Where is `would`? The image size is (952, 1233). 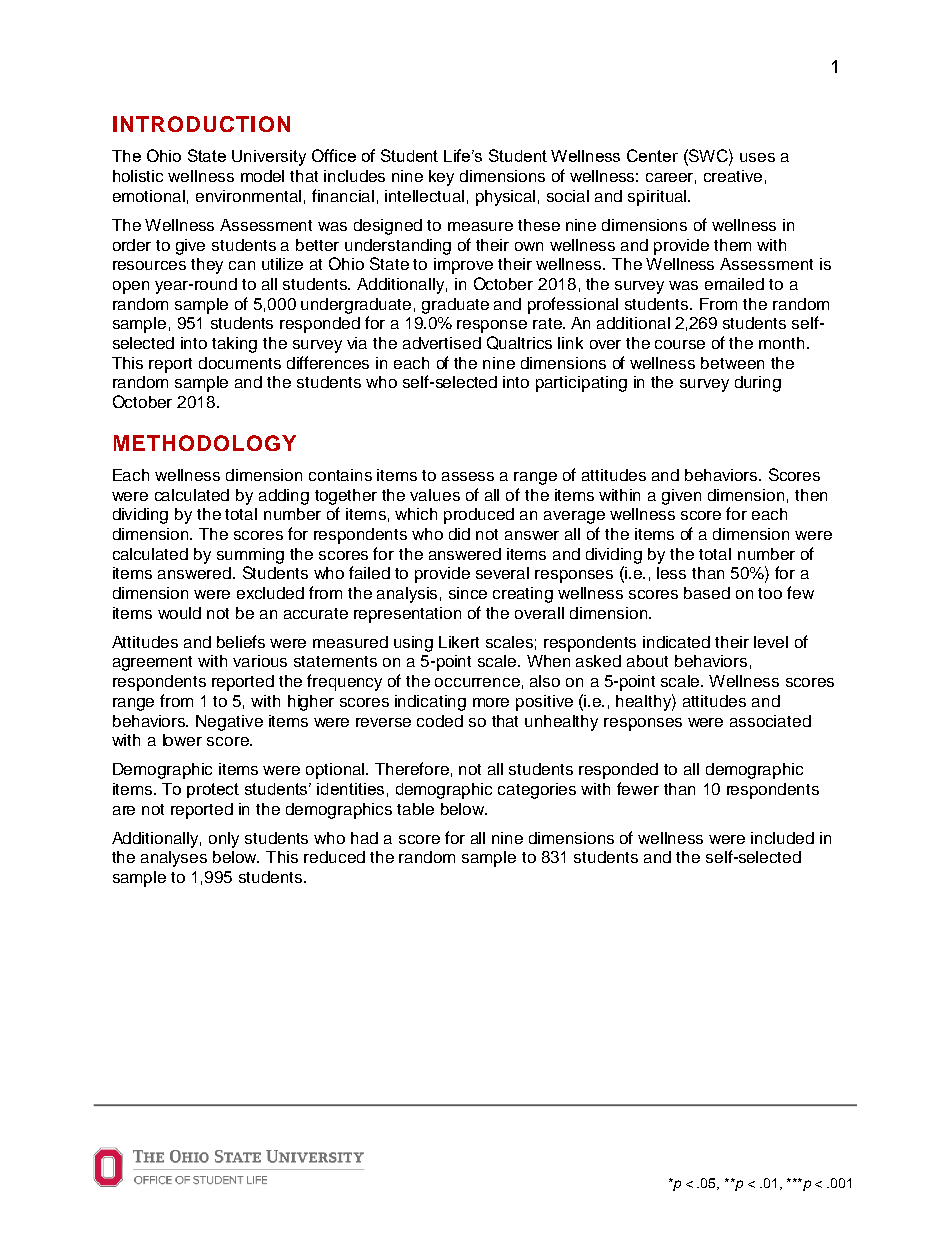
would is located at coordinates (179, 613).
